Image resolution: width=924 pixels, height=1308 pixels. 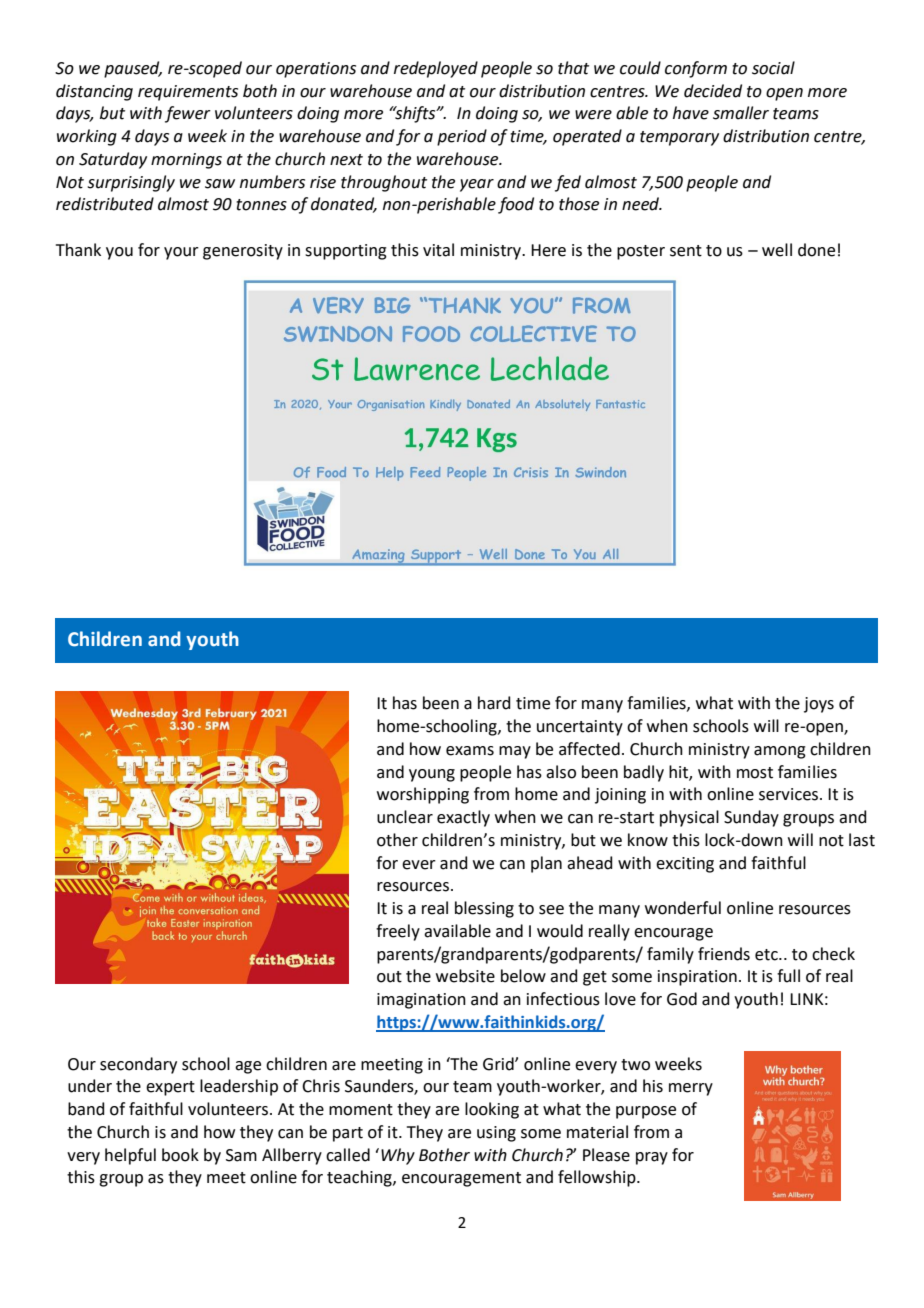 What do you see at coordinates (780, 752) in the image?
I see `among` at bounding box center [780, 752].
